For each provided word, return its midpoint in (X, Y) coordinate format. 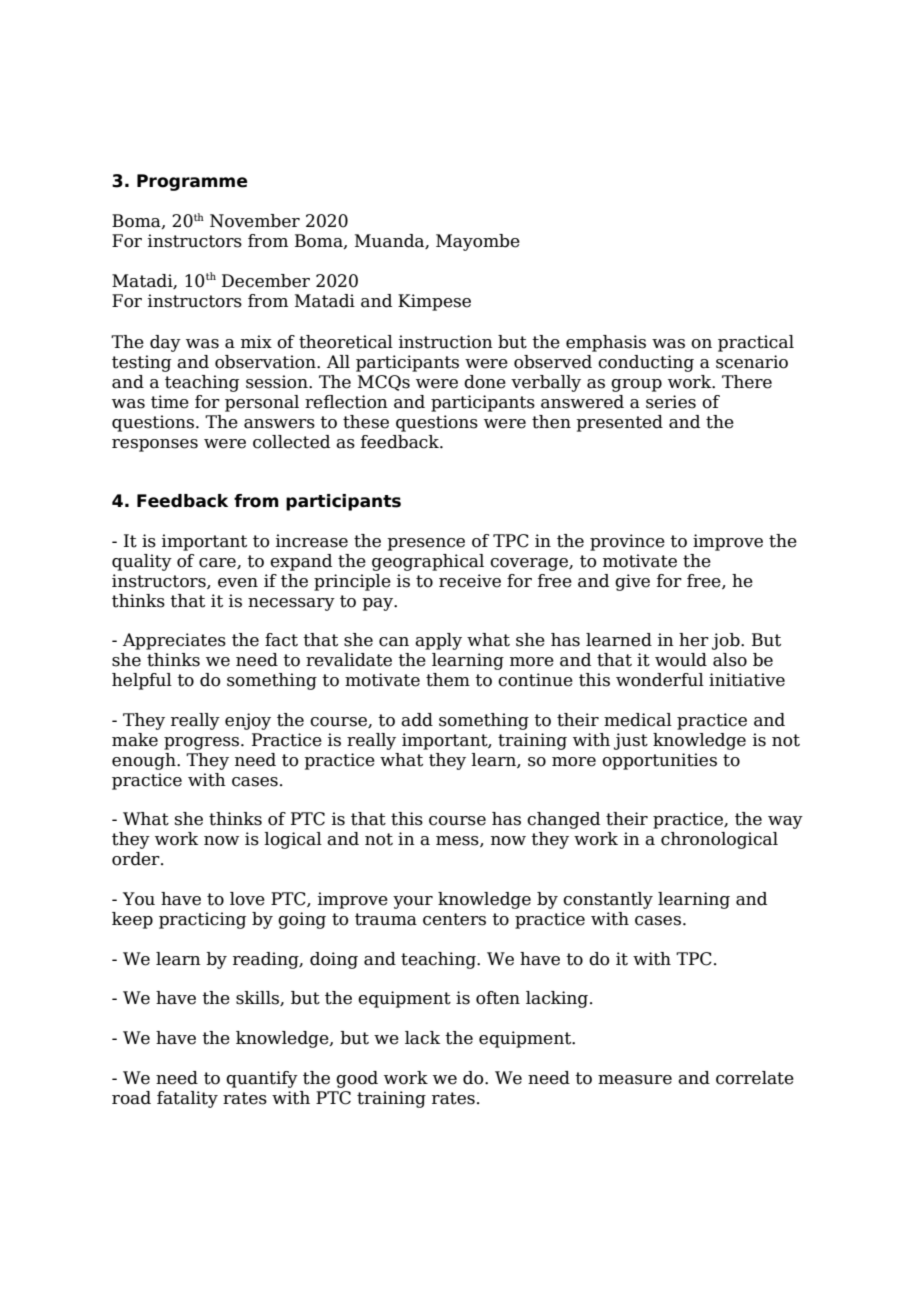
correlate (755, 1078)
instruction (446, 342)
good (357, 1079)
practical (756, 343)
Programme (192, 182)
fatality (187, 1099)
